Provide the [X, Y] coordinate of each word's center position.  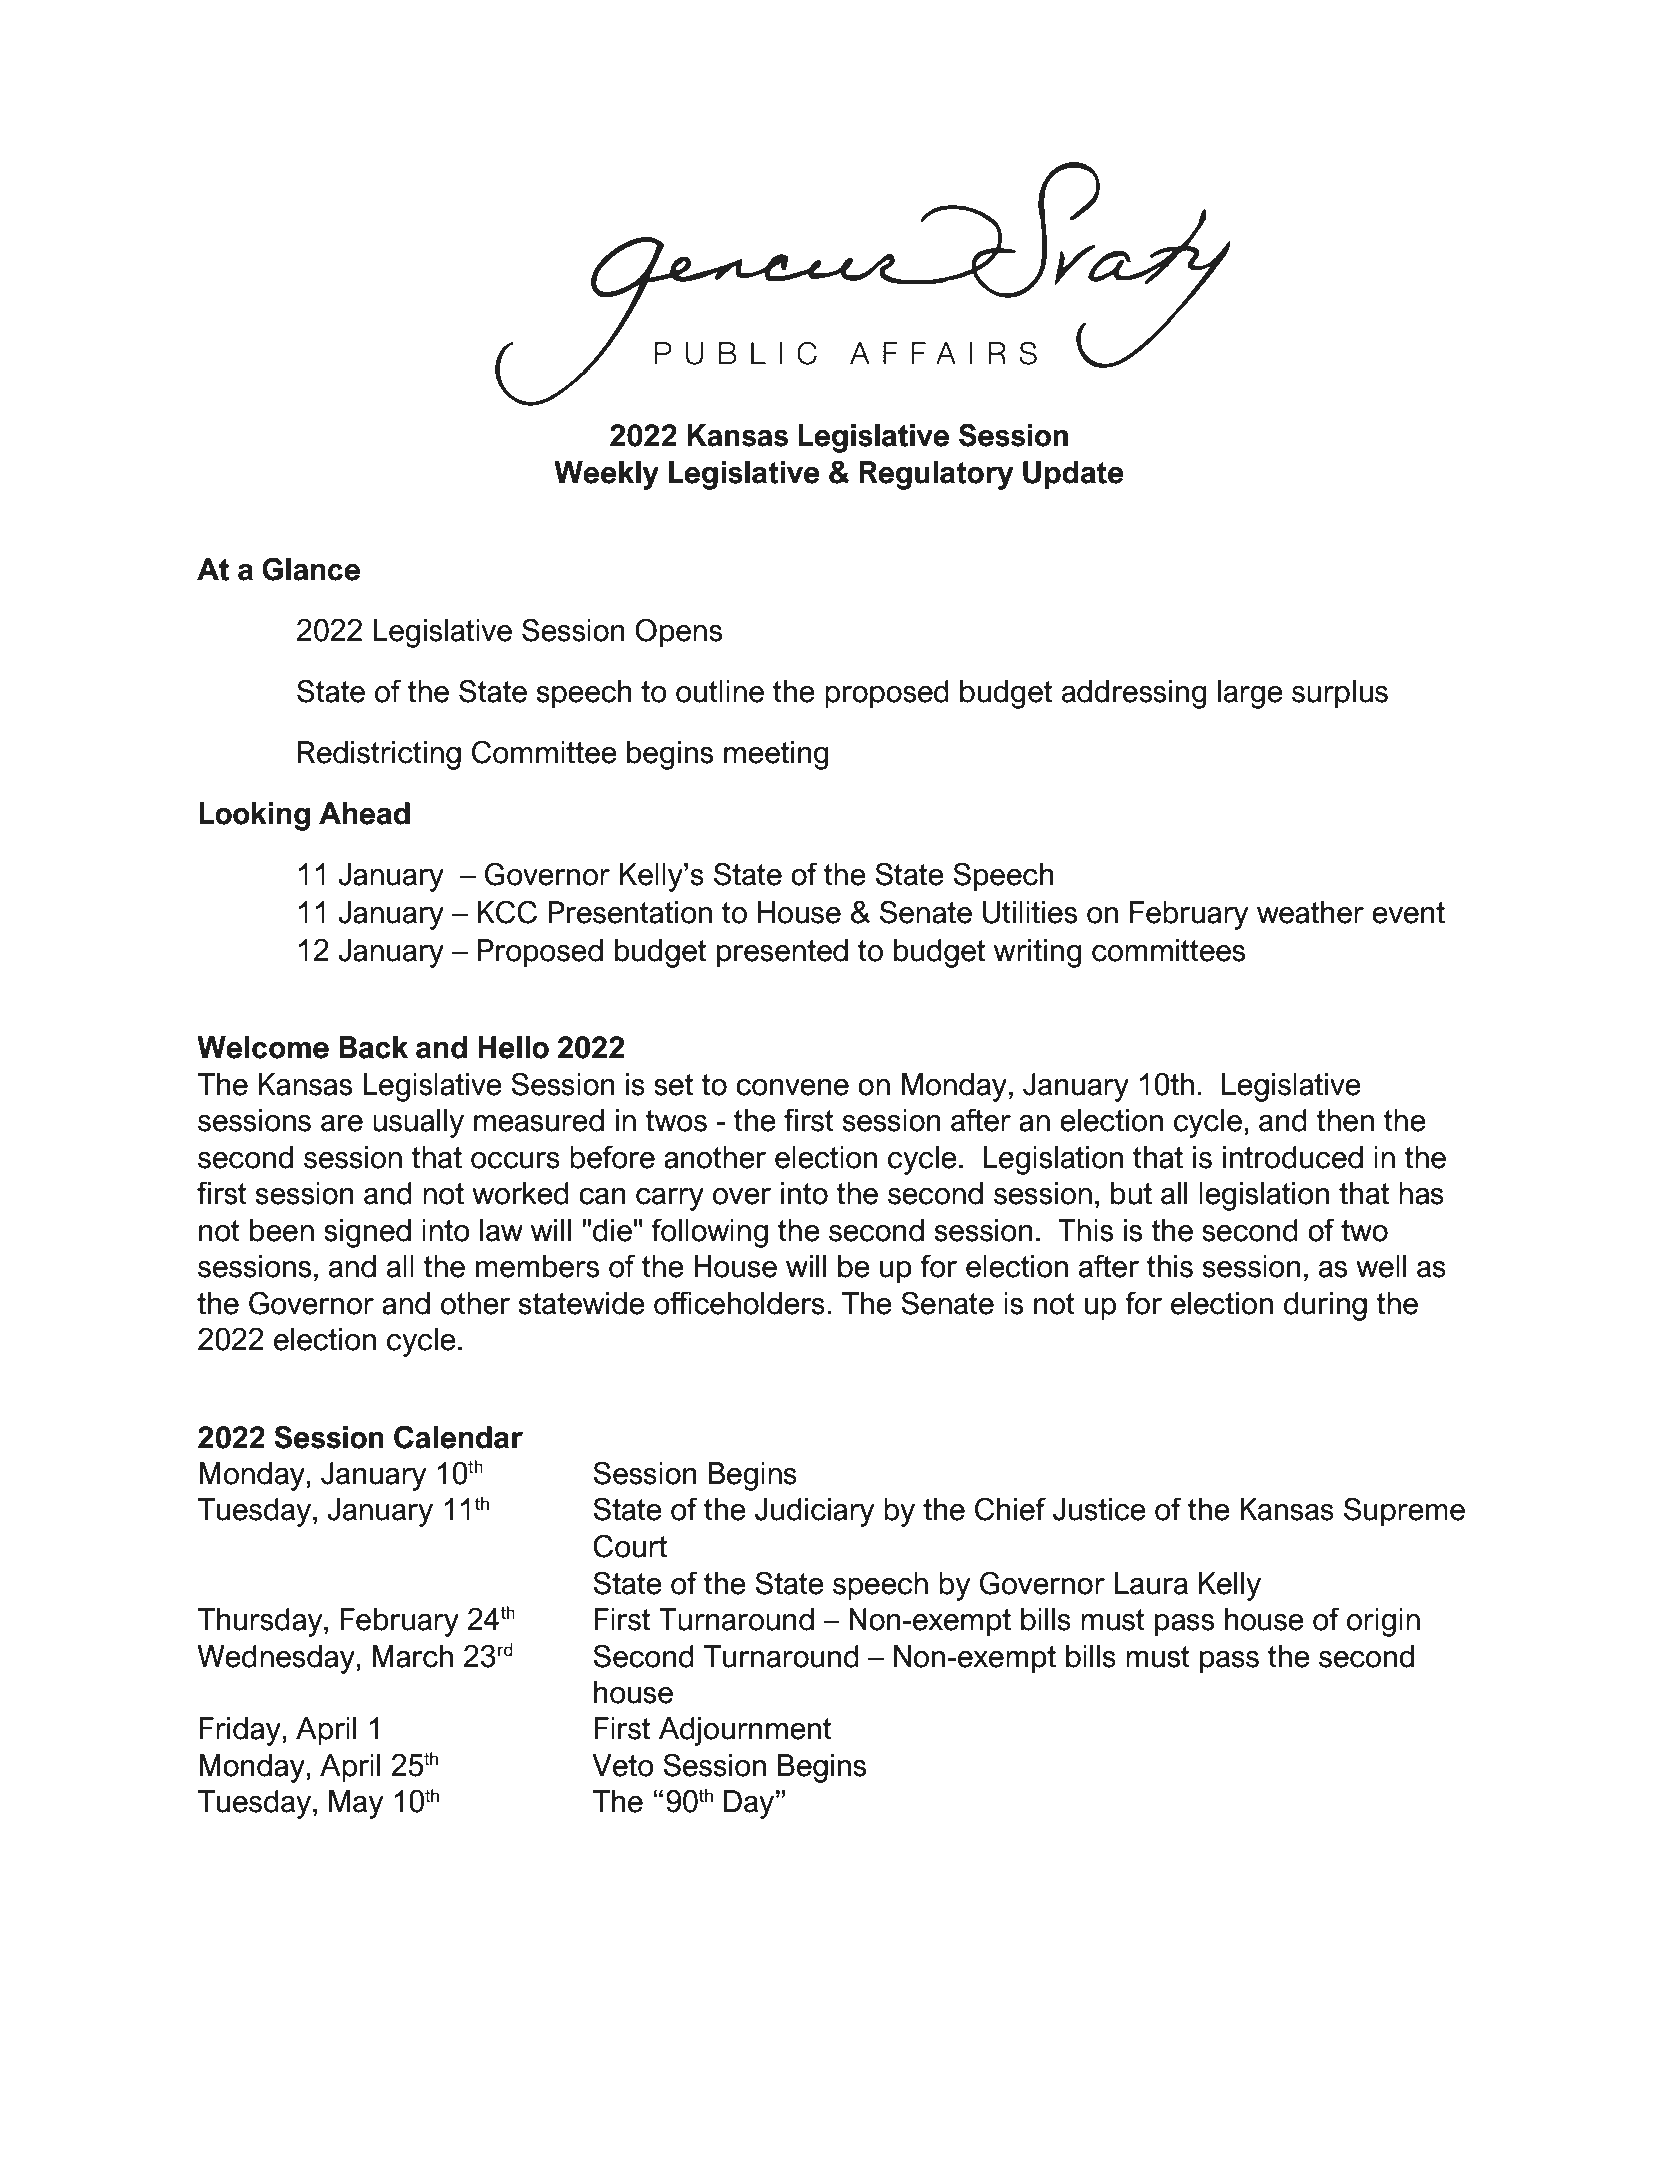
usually [418, 1123]
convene [792, 1087]
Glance [311, 569]
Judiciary [814, 1512]
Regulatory [936, 475]
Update [1073, 475]
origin [1383, 1622]
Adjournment [745, 1731]
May [356, 1804]
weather [1310, 912]
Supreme [1404, 1511]
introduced [1293, 1157]
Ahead [364, 813]
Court [630, 1546]
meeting [776, 755]
